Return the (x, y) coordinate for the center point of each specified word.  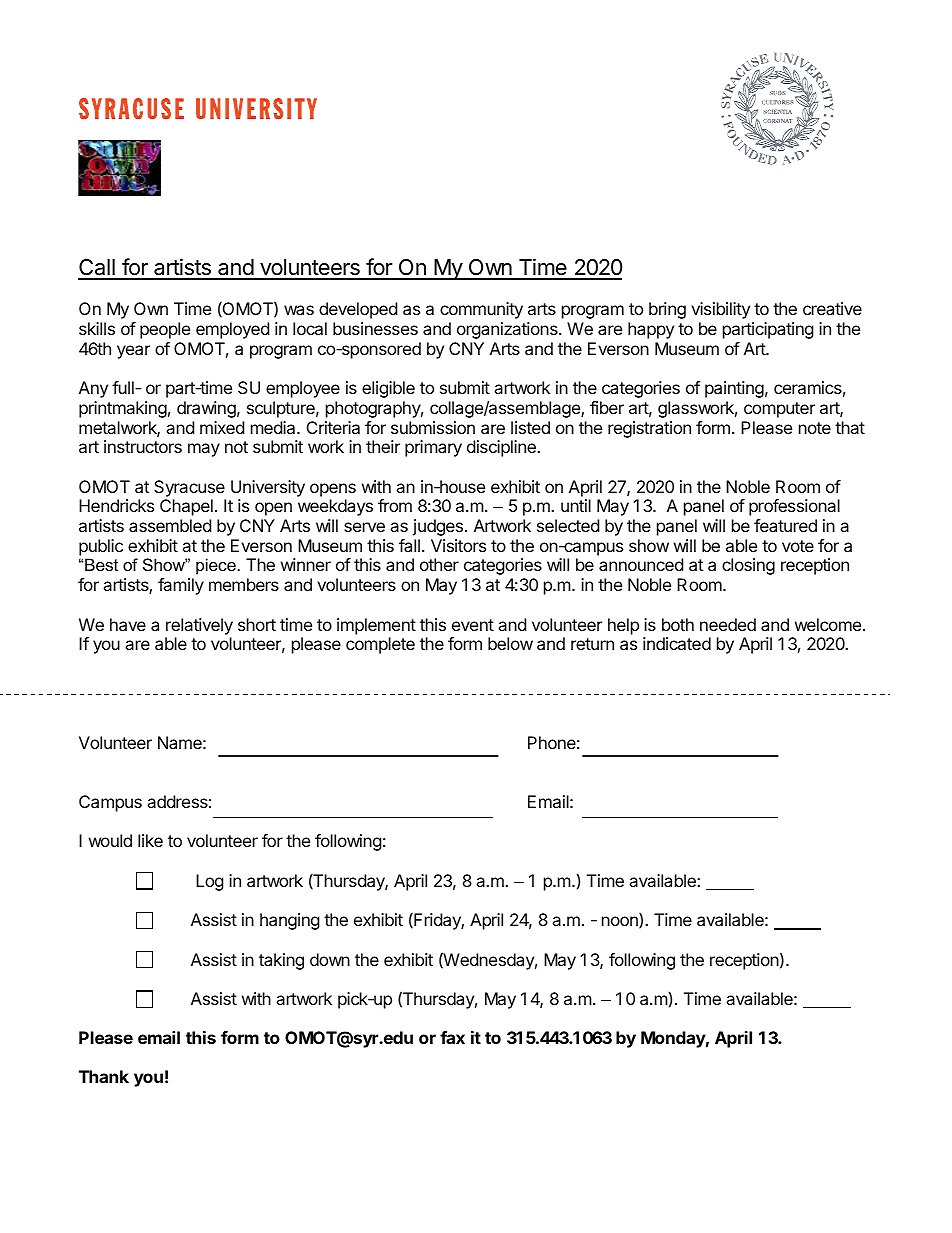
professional (794, 507)
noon (621, 922)
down (330, 959)
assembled (170, 525)
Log (210, 882)
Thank (104, 1076)
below (510, 643)
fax (452, 1037)
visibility (720, 310)
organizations (508, 330)
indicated (677, 643)
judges (437, 527)
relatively (199, 626)
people (165, 330)
